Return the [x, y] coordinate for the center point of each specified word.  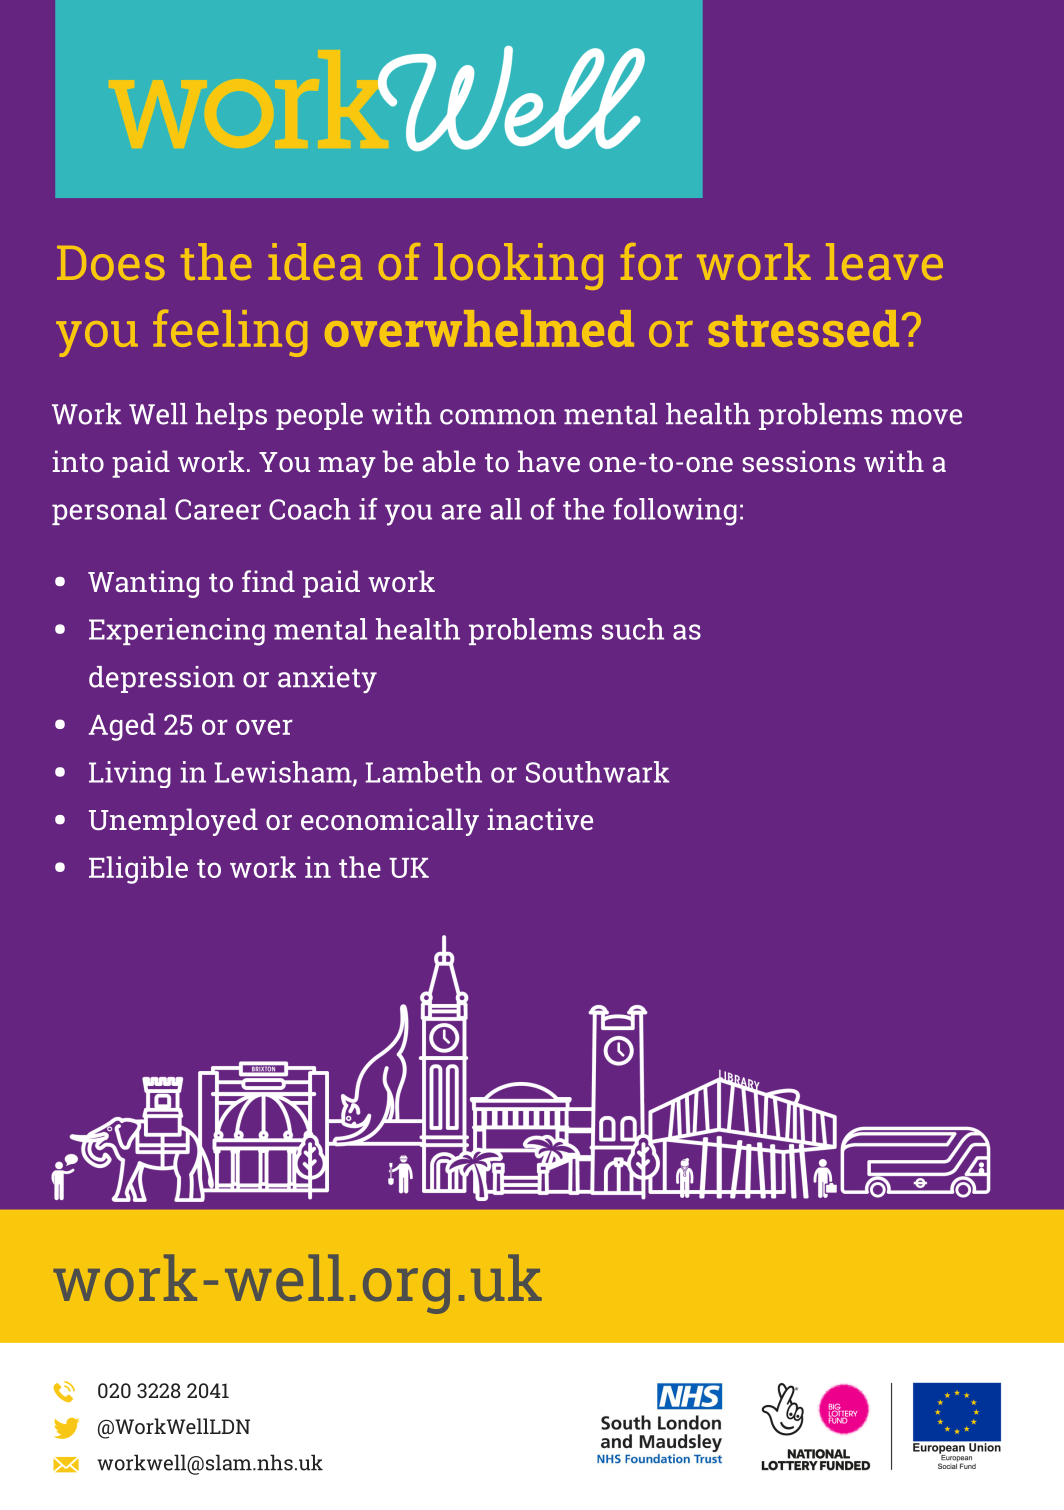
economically [390, 822]
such [633, 629]
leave [884, 261]
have [549, 461]
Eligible [138, 870]
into [78, 461]
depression [162, 679]
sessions [798, 461]
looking [518, 266]
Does [110, 263]
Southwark [597, 772]
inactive [540, 819]
